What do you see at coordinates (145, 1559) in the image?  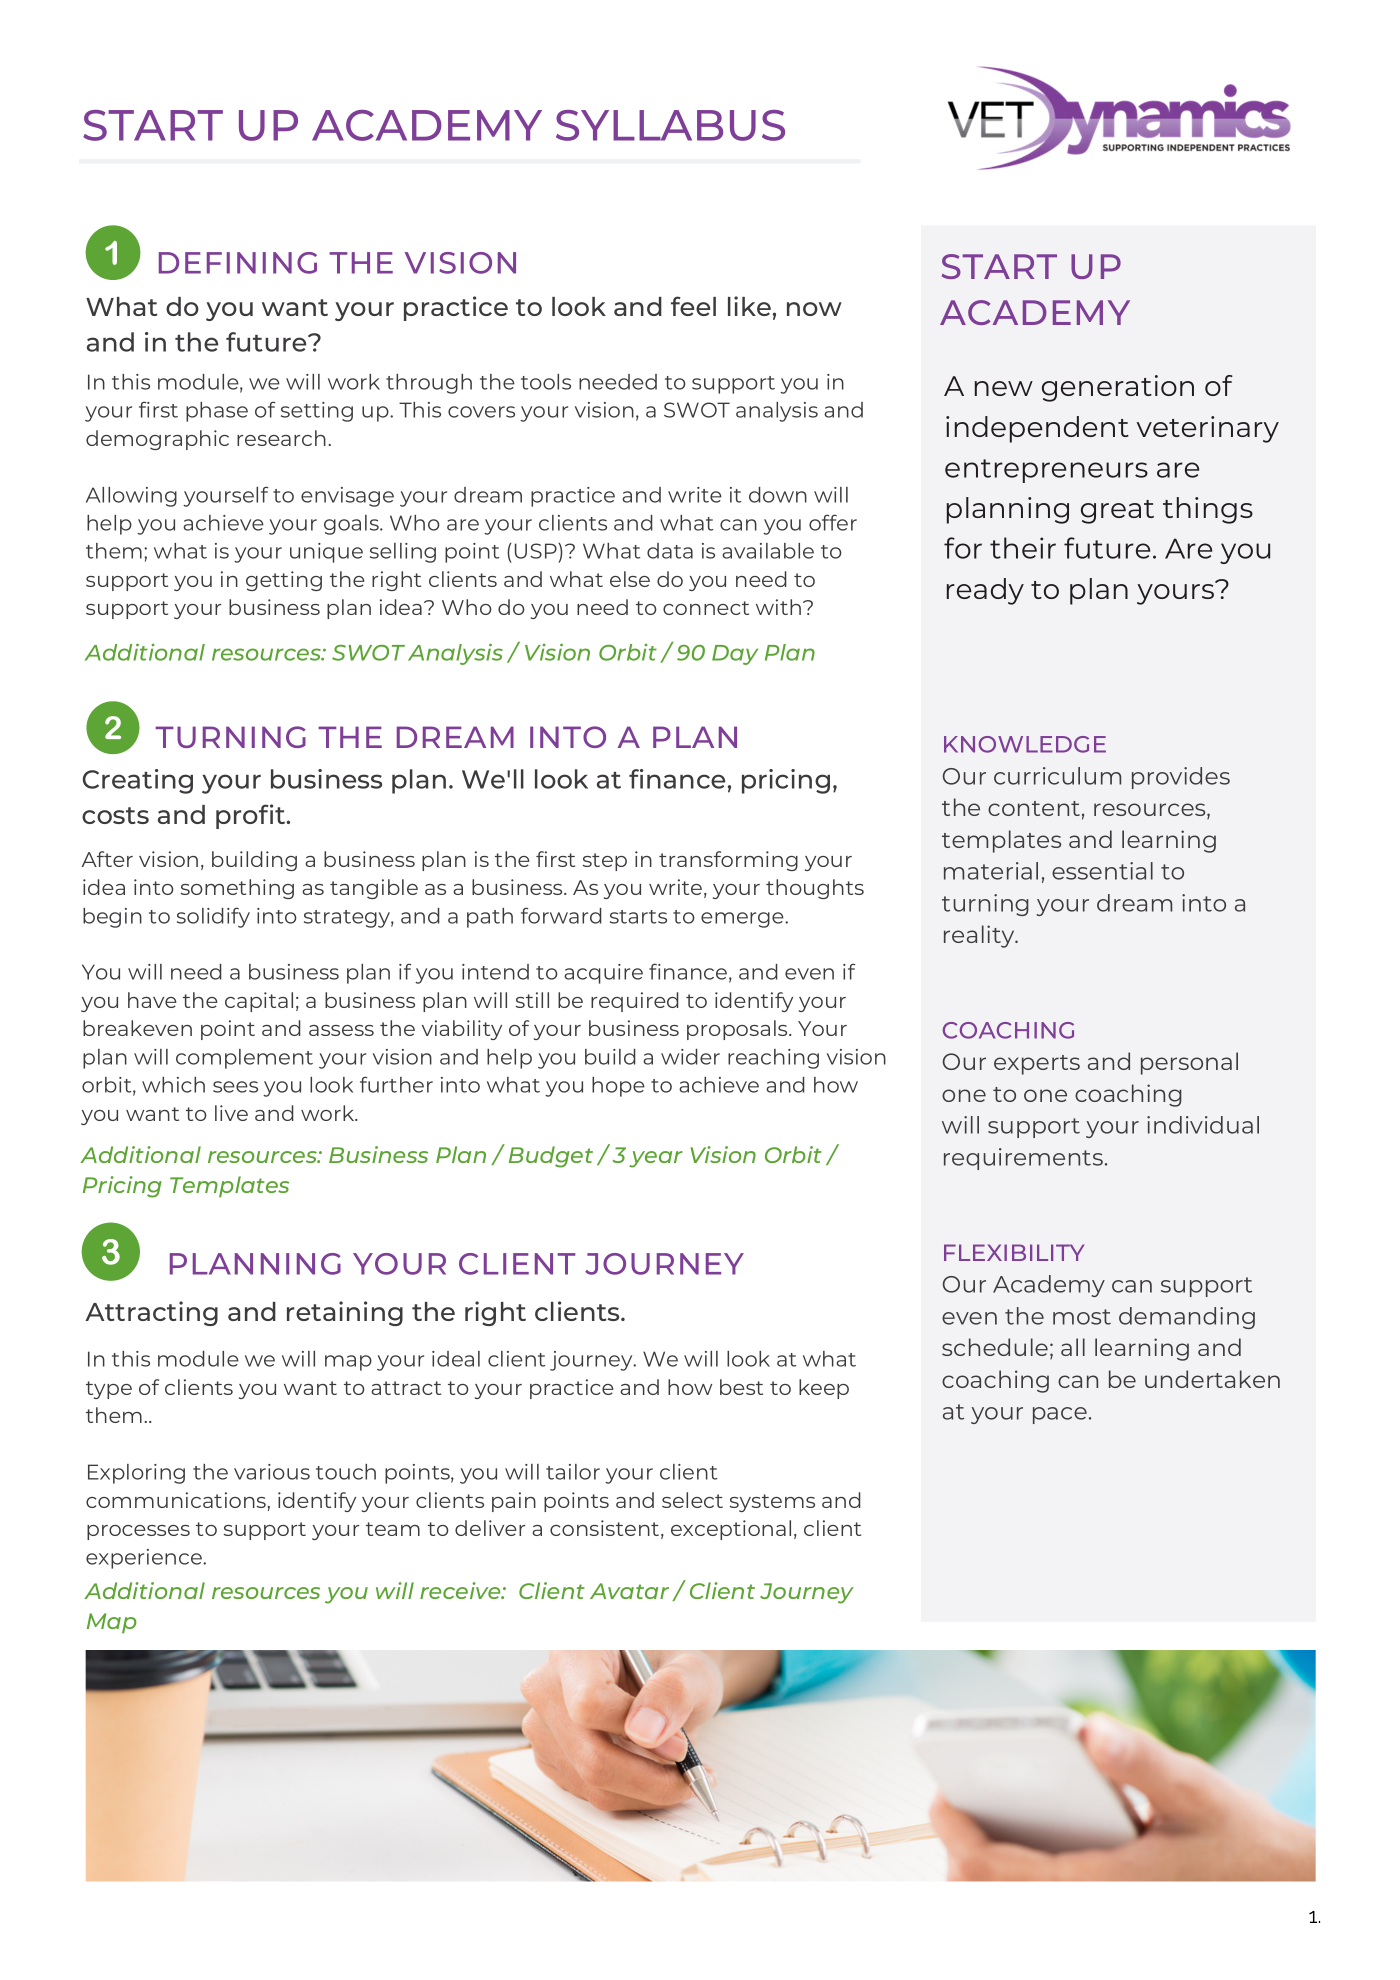 I see `experience` at bounding box center [145, 1559].
